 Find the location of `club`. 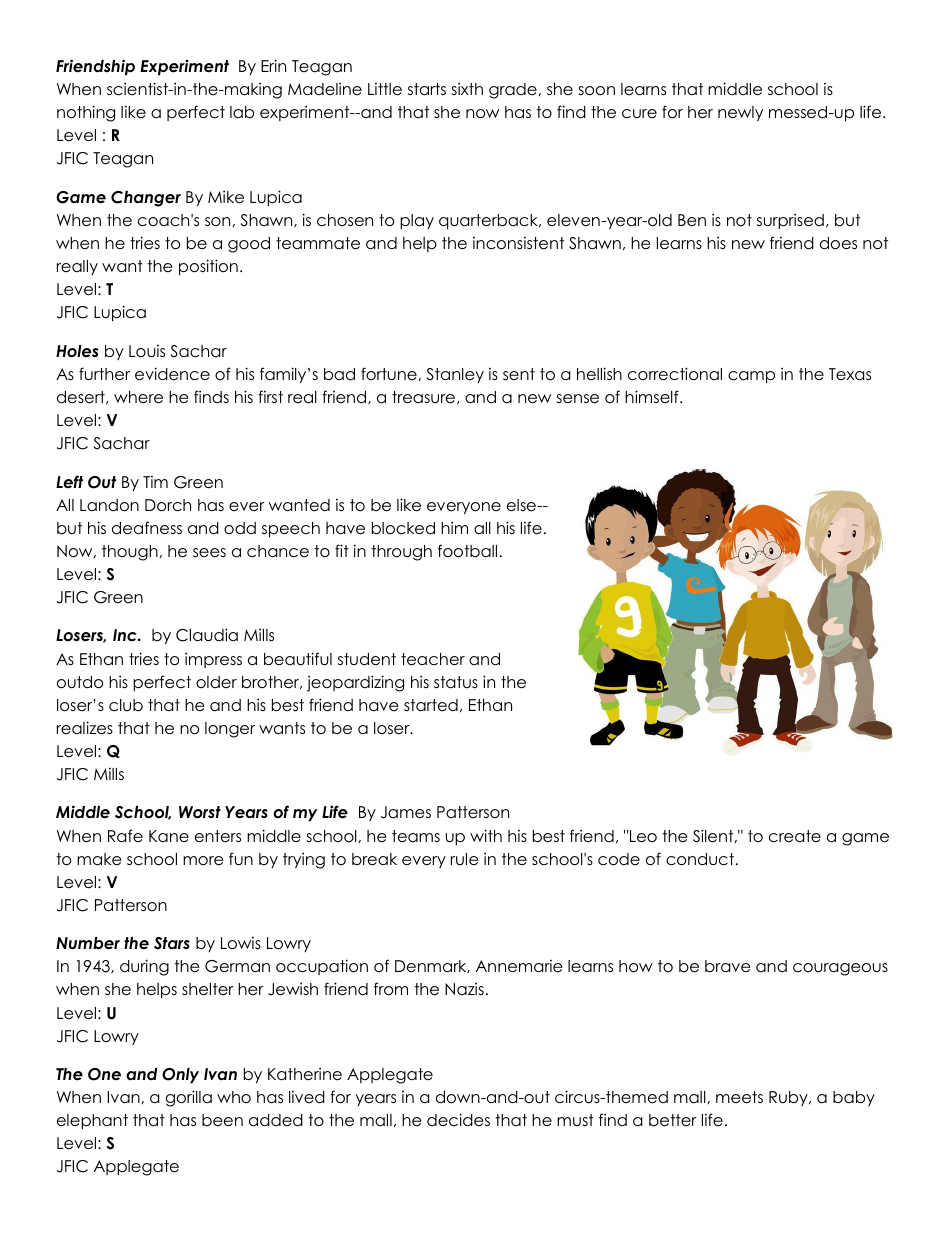

club is located at coordinates (126, 705).
